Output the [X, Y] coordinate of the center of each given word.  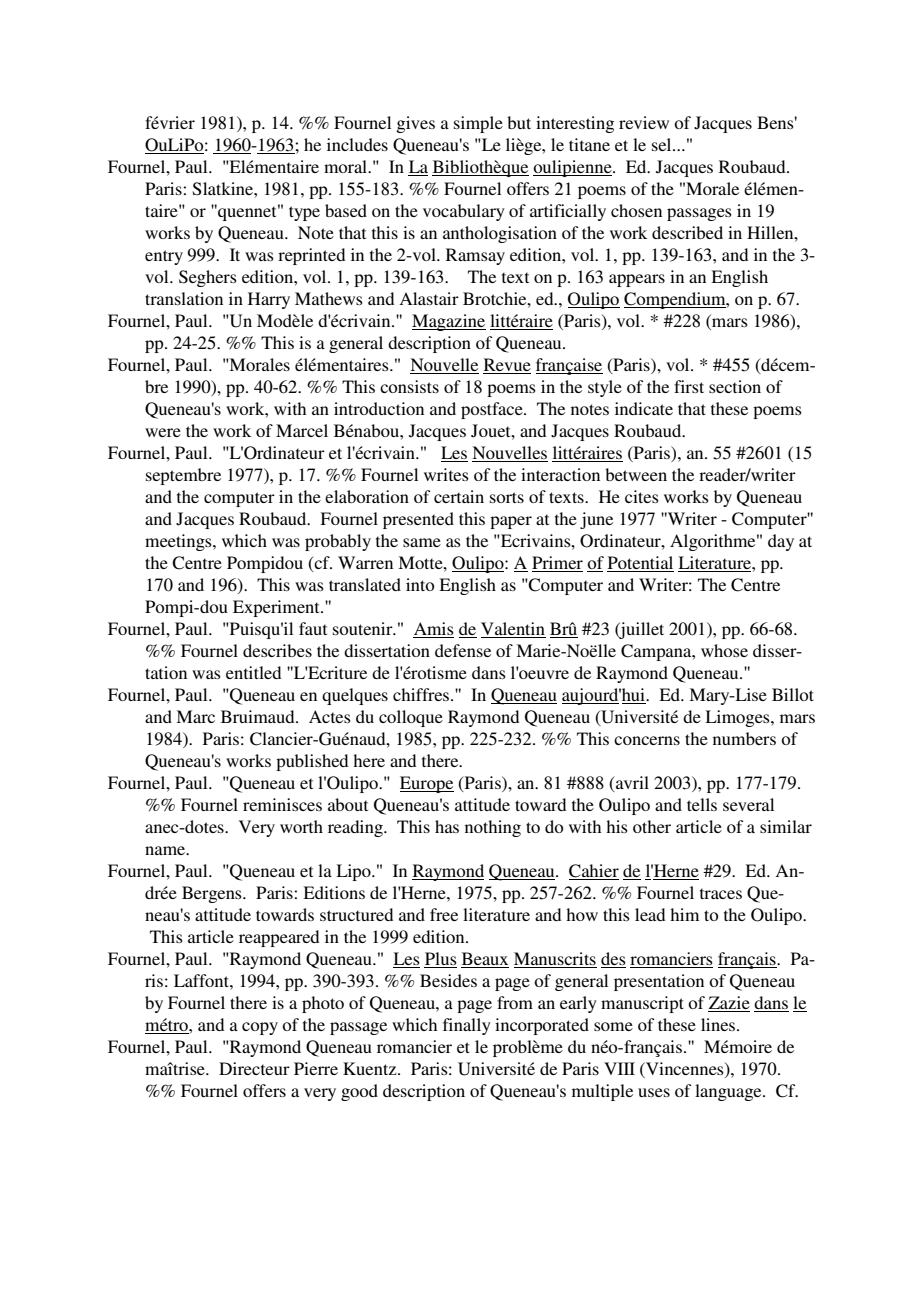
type [304, 213]
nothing [493, 828]
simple [478, 124]
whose [724, 650]
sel [663, 144]
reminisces [282, 804]
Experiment [277, 608]
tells [702, 804]
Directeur [254, 1068]
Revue [507, 366]
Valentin [513, 630]
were [163, 432]
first [689, 386]
